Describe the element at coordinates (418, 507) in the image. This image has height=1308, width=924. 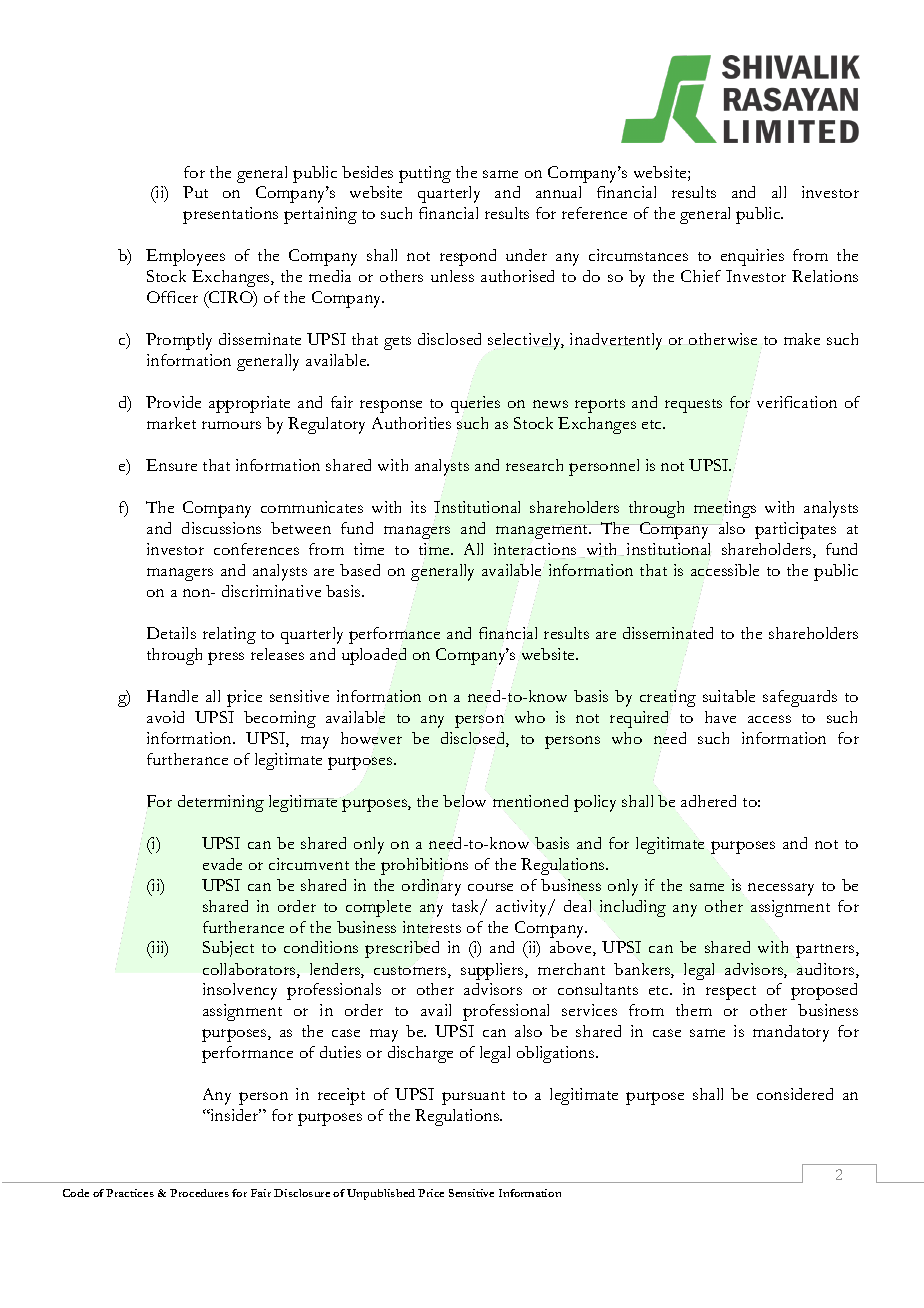
I see `its` at that location.
